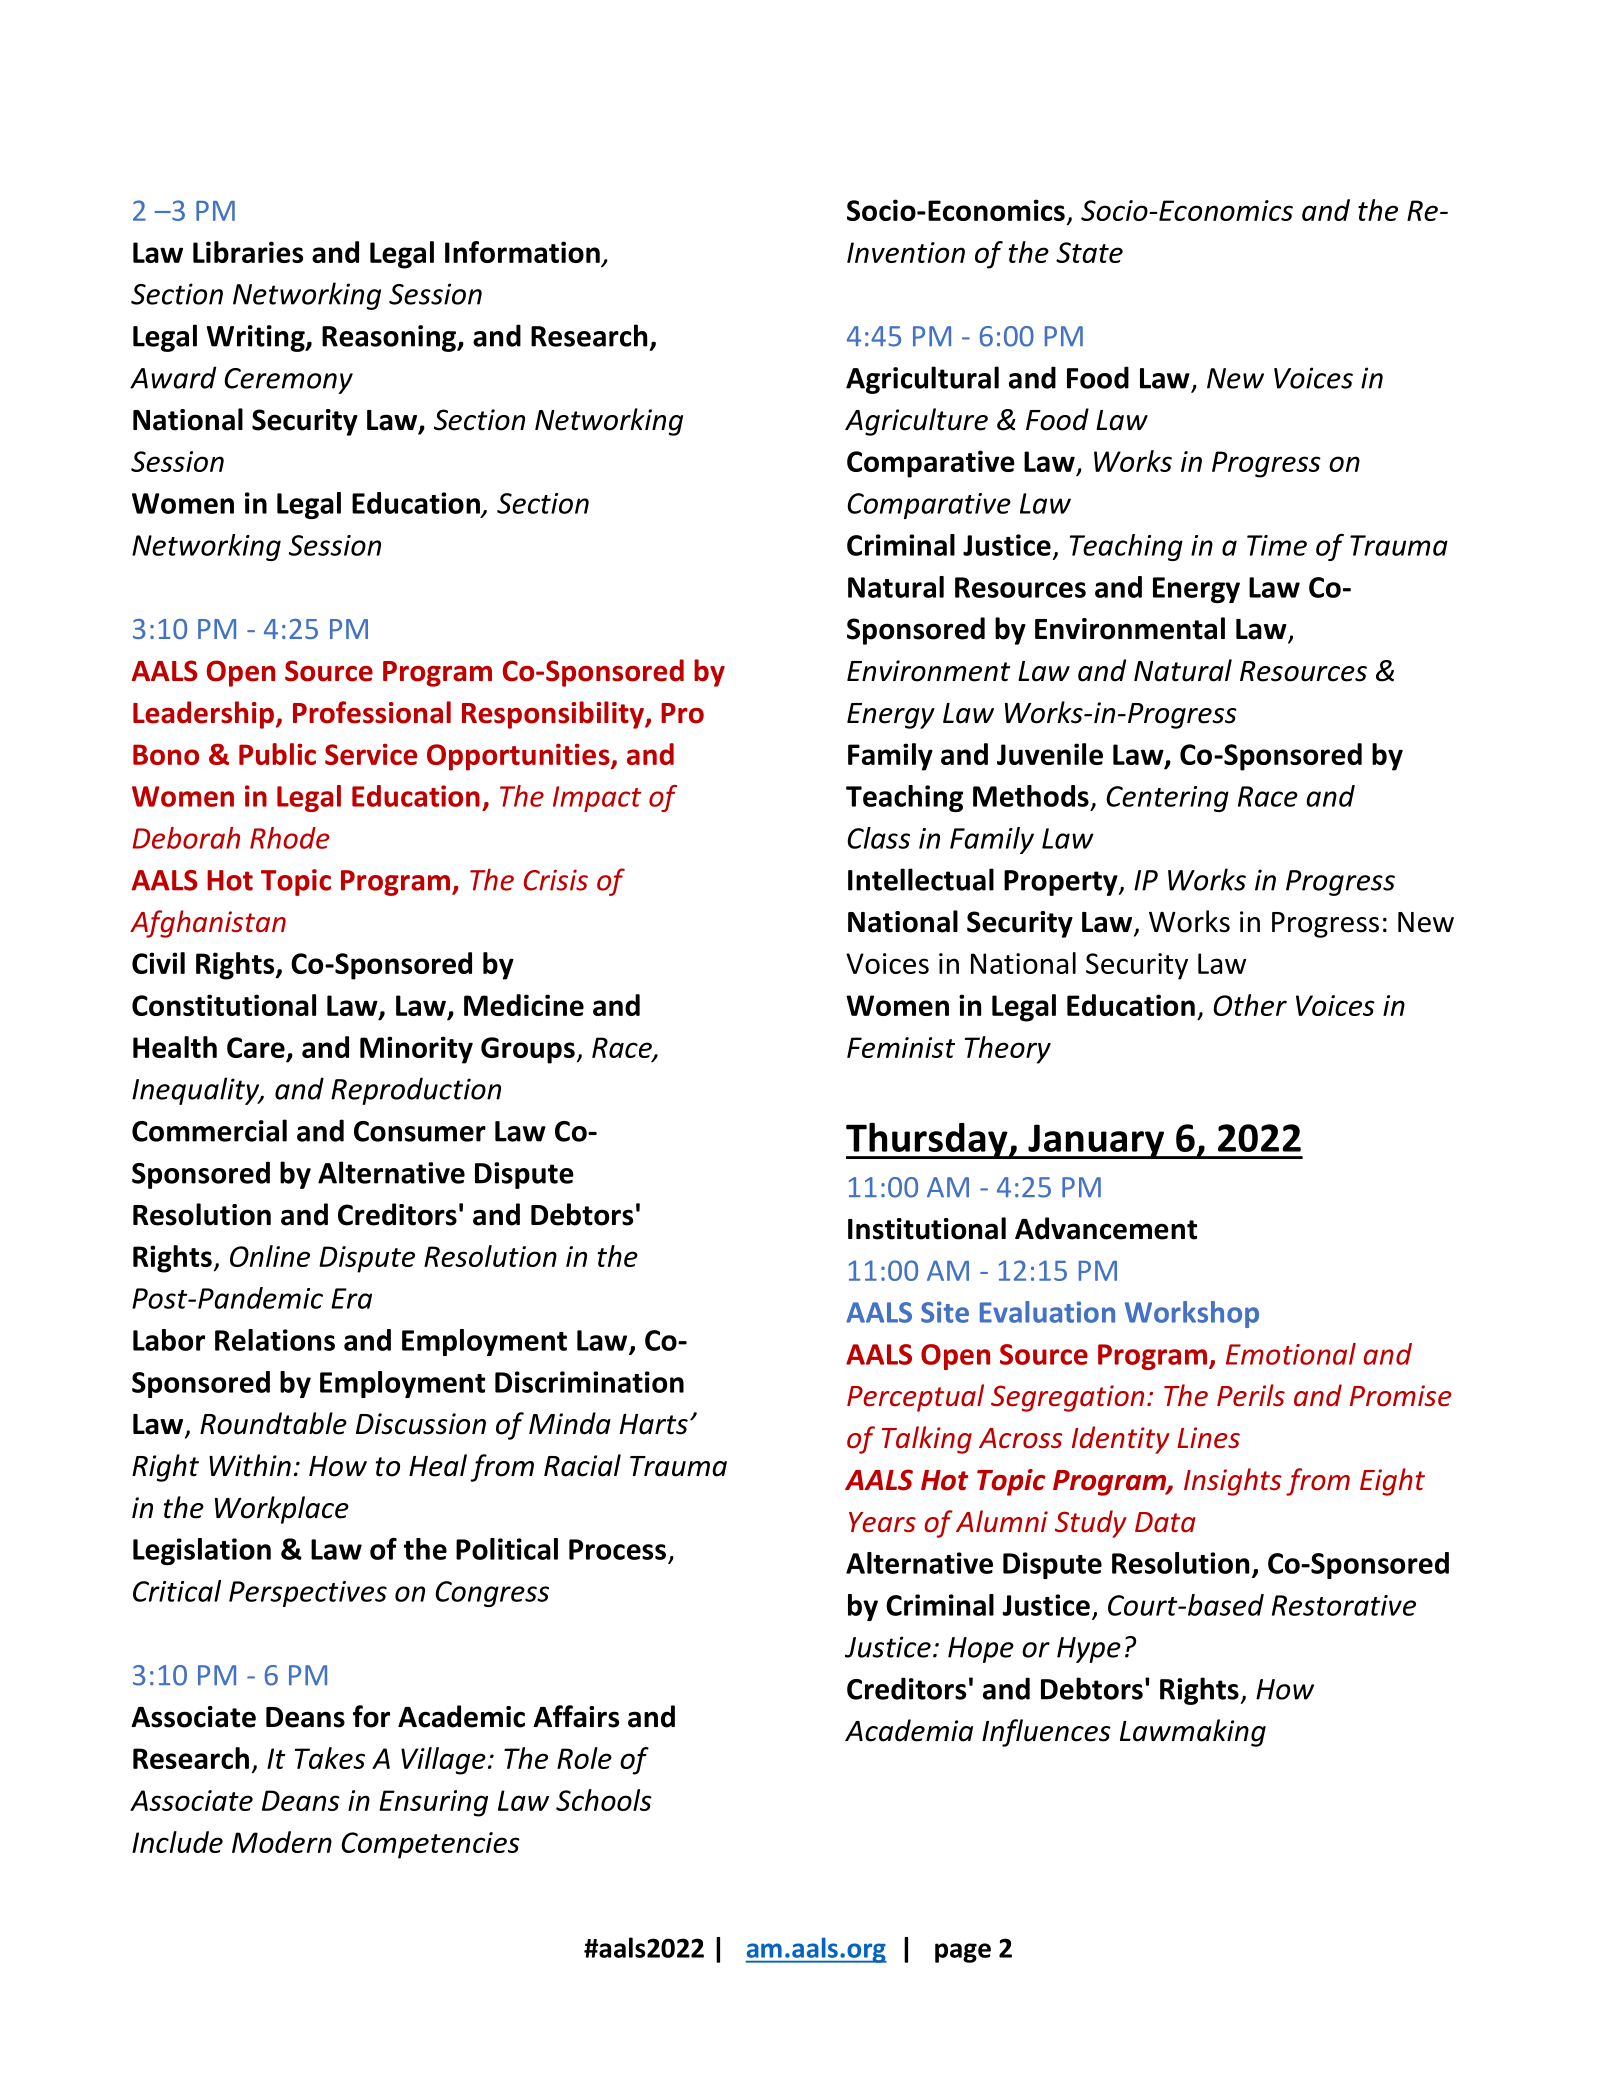 This screenshot has width=1620, height=2096. I want to click on Writing, so click(257, 338).
